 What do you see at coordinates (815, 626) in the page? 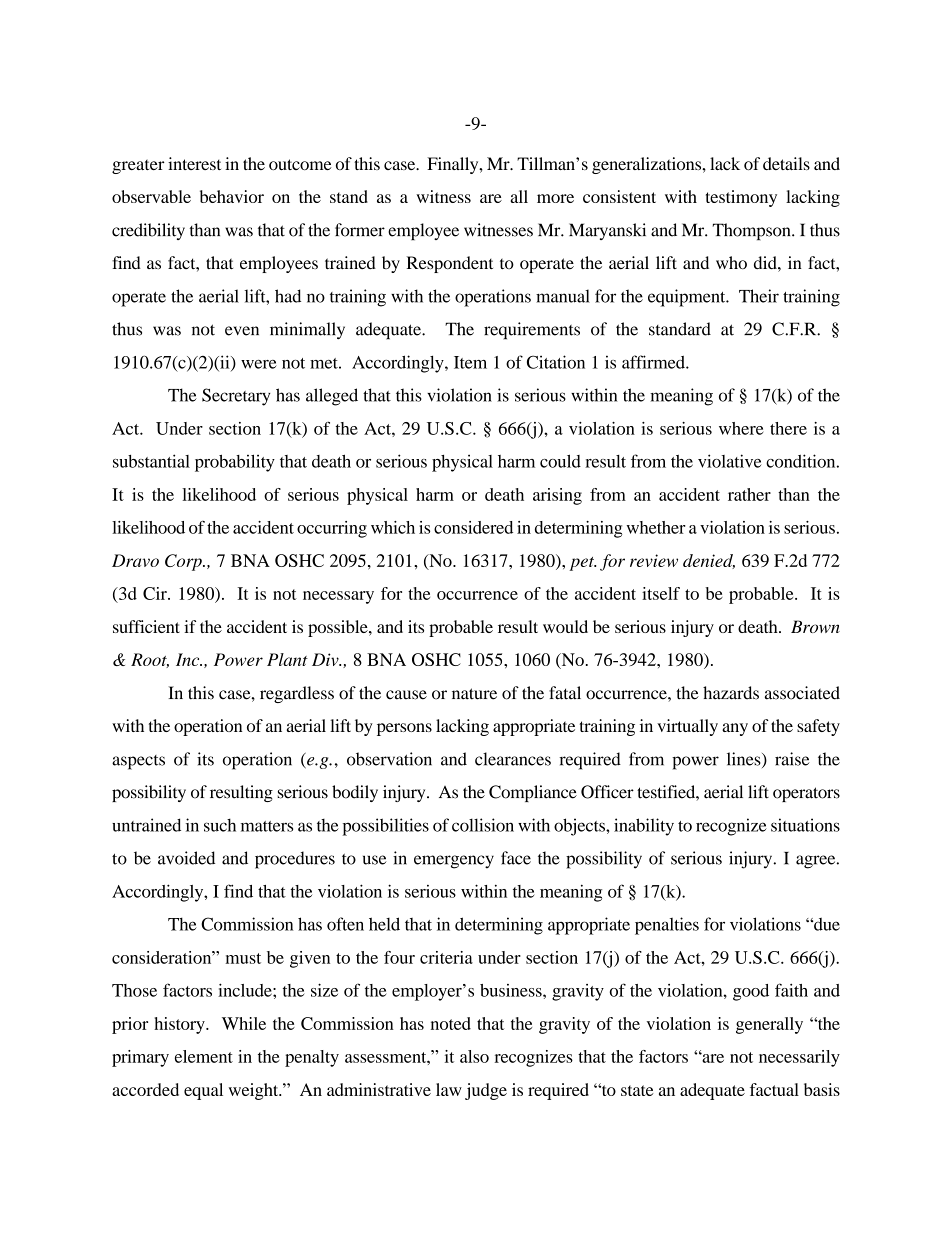
I see `Brown` at bounding box center [815, 626].
